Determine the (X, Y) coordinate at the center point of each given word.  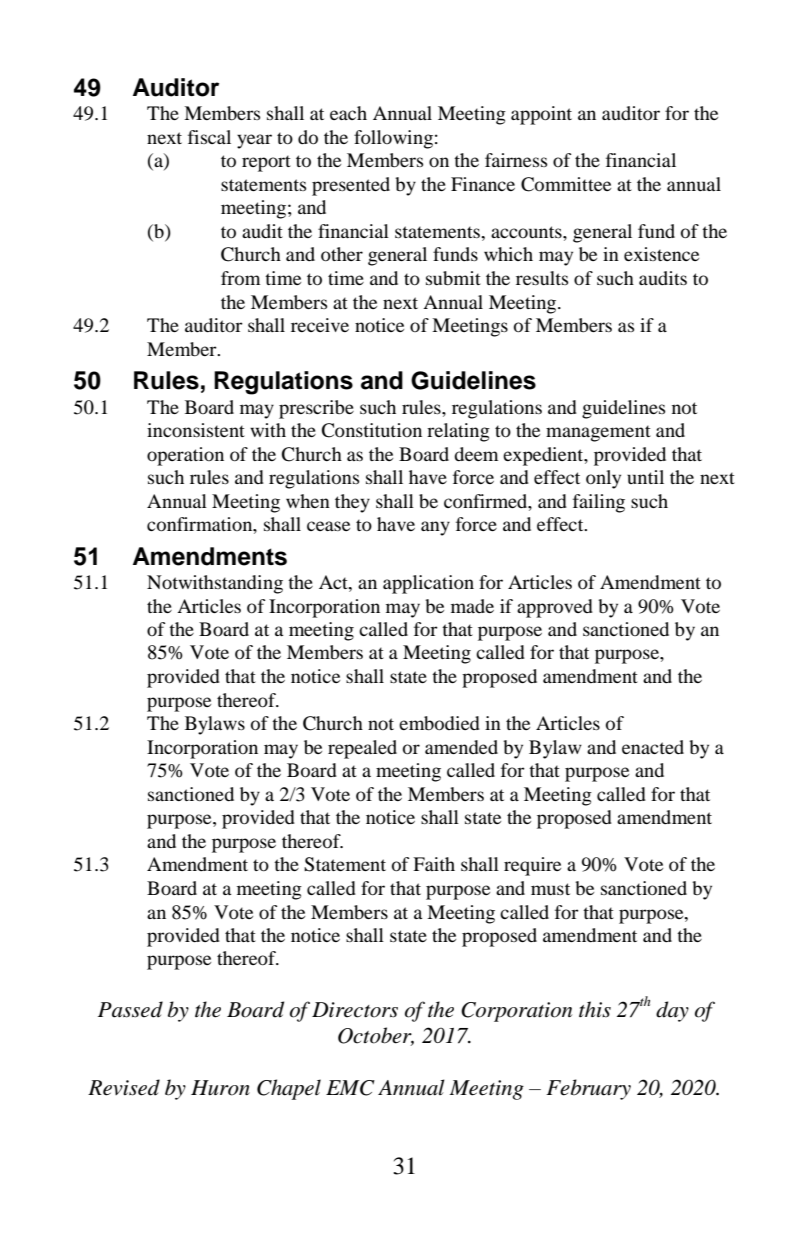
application (428, 584)
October (376, 1036)
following (393, 139)
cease (328, 526)
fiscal (209, 137)
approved (555, 608)
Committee (566, 184)
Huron (220, 1088)
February (588, 1089)
